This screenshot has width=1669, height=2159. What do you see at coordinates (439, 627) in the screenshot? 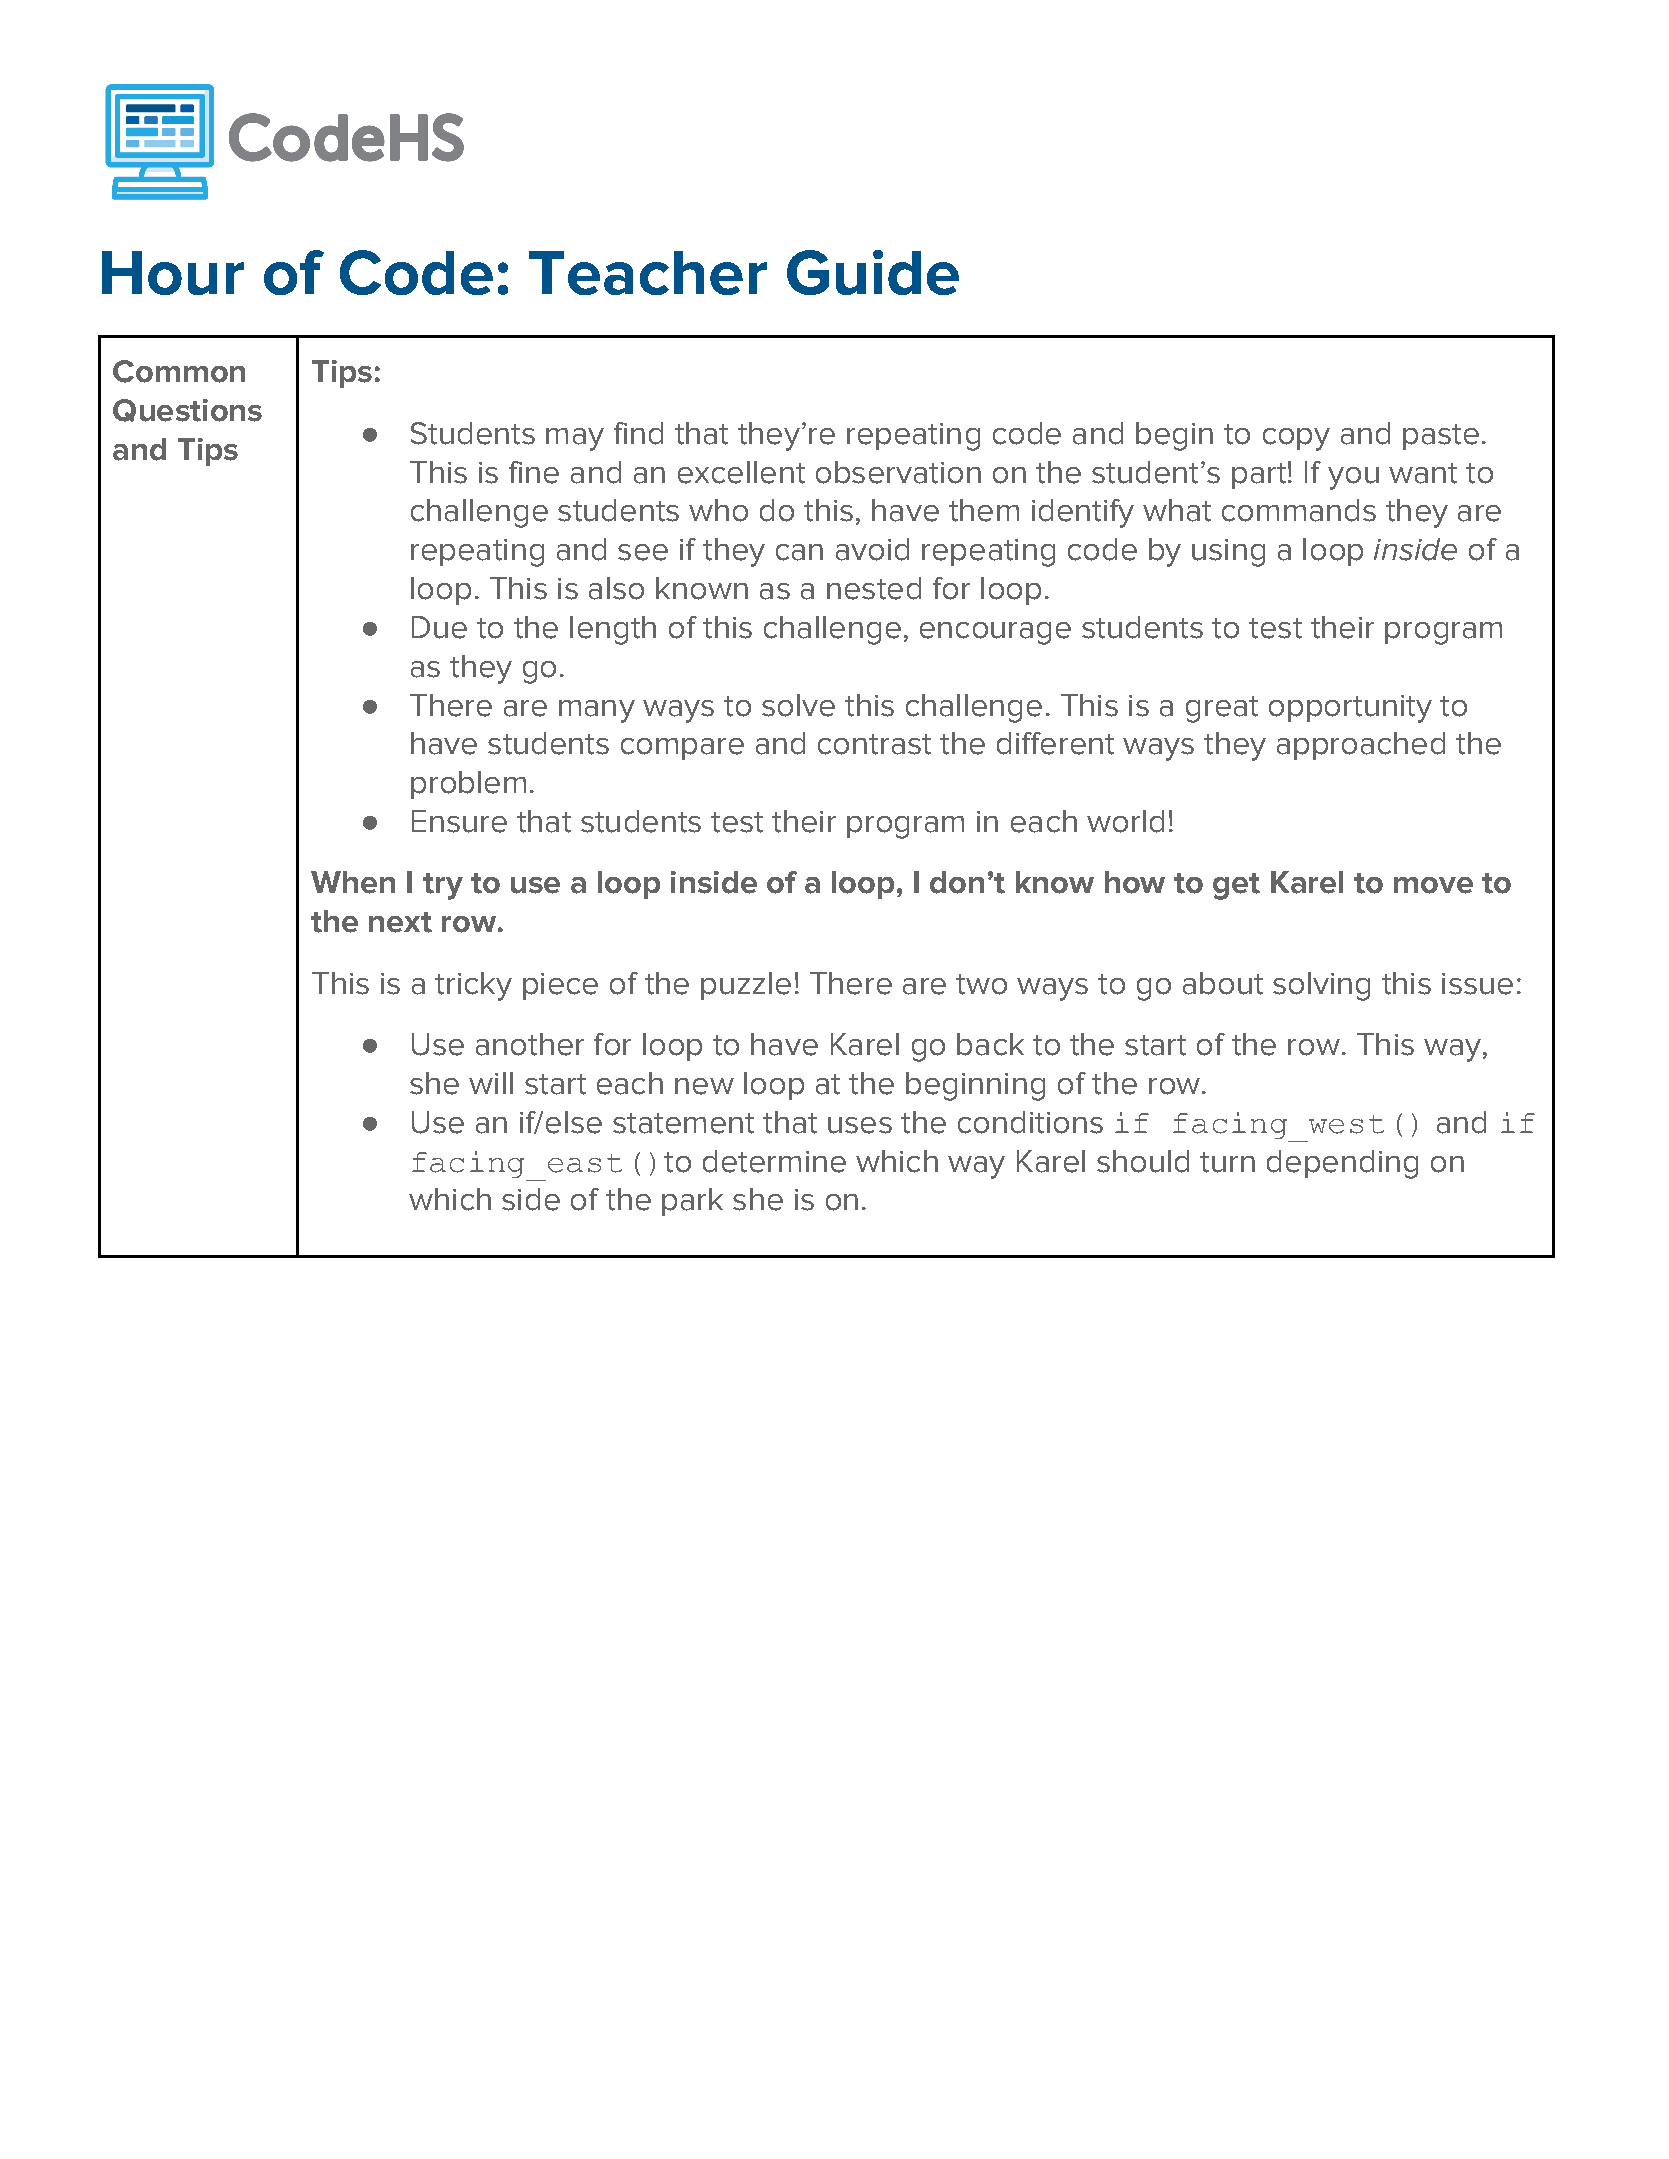
I see `Due` at bounding box center [439, 627].
